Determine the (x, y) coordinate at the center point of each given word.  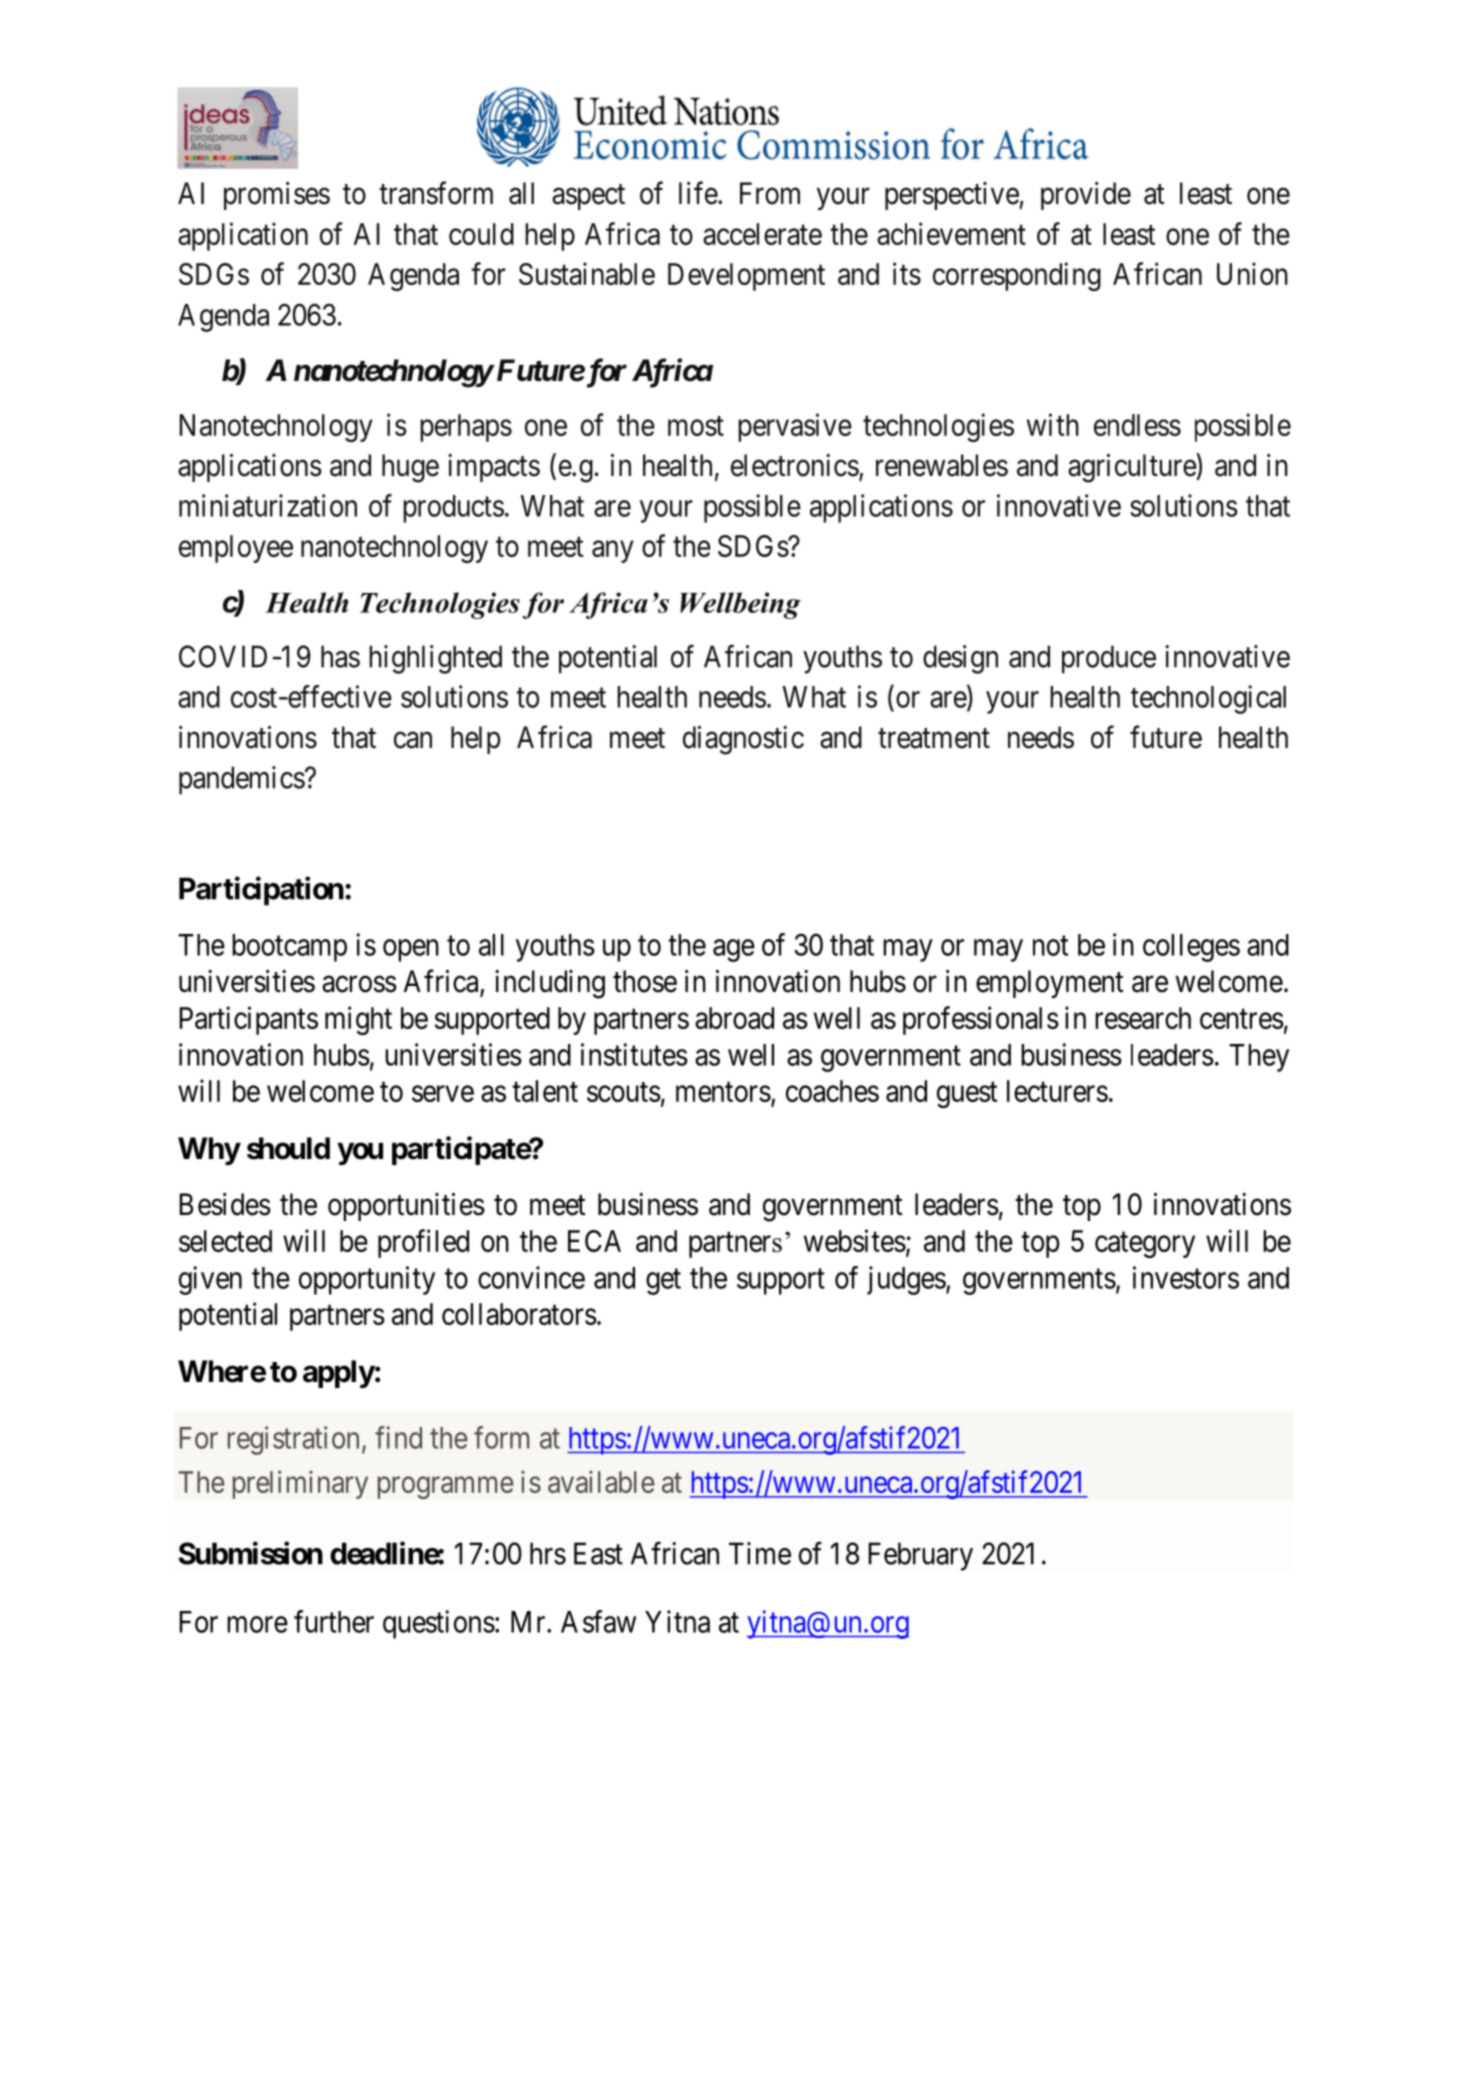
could (481, 234)
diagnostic (743, 740)
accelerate (762, 234)
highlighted (435, 659)
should (288, 1148)
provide (1086, 196)
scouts (624, 1092)
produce (1109, 659)
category (1145, 1245)
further (334, 1621)
